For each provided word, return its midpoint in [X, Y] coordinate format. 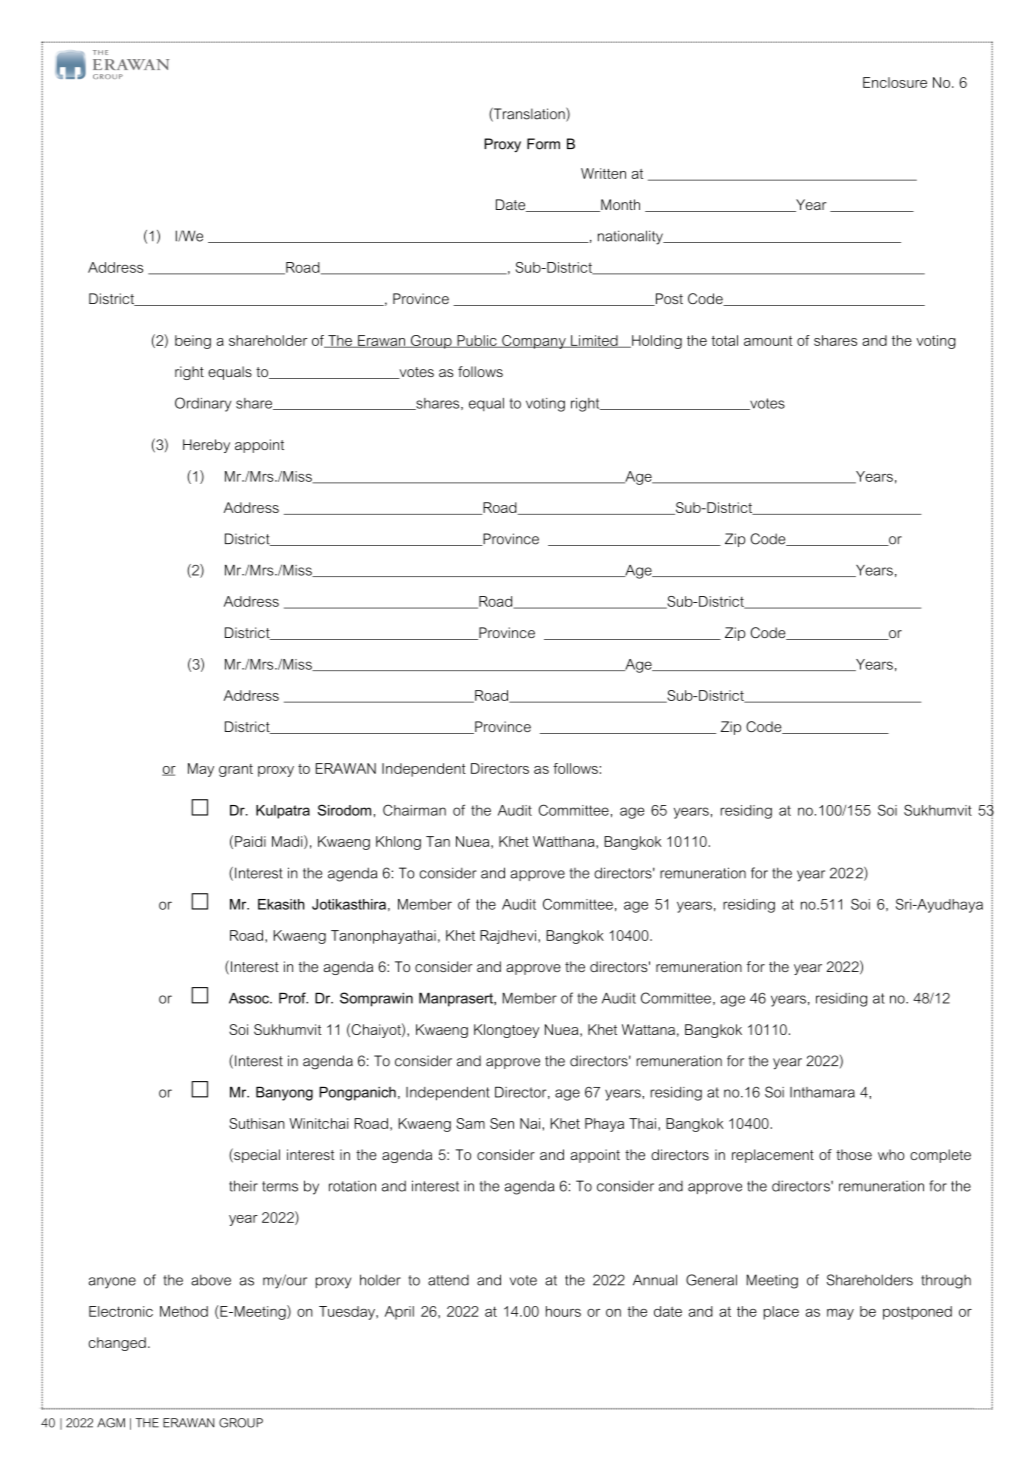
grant [236, 770]
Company [534, 342]
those [854, 1154]
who [891, 1154]
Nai [530, 1123]
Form [543, 144]
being [193, 342]
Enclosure [895, 82]
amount [768, 341]
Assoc [250, 998]
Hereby [206, 446]
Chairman [414, 810]
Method [184, 1311]
